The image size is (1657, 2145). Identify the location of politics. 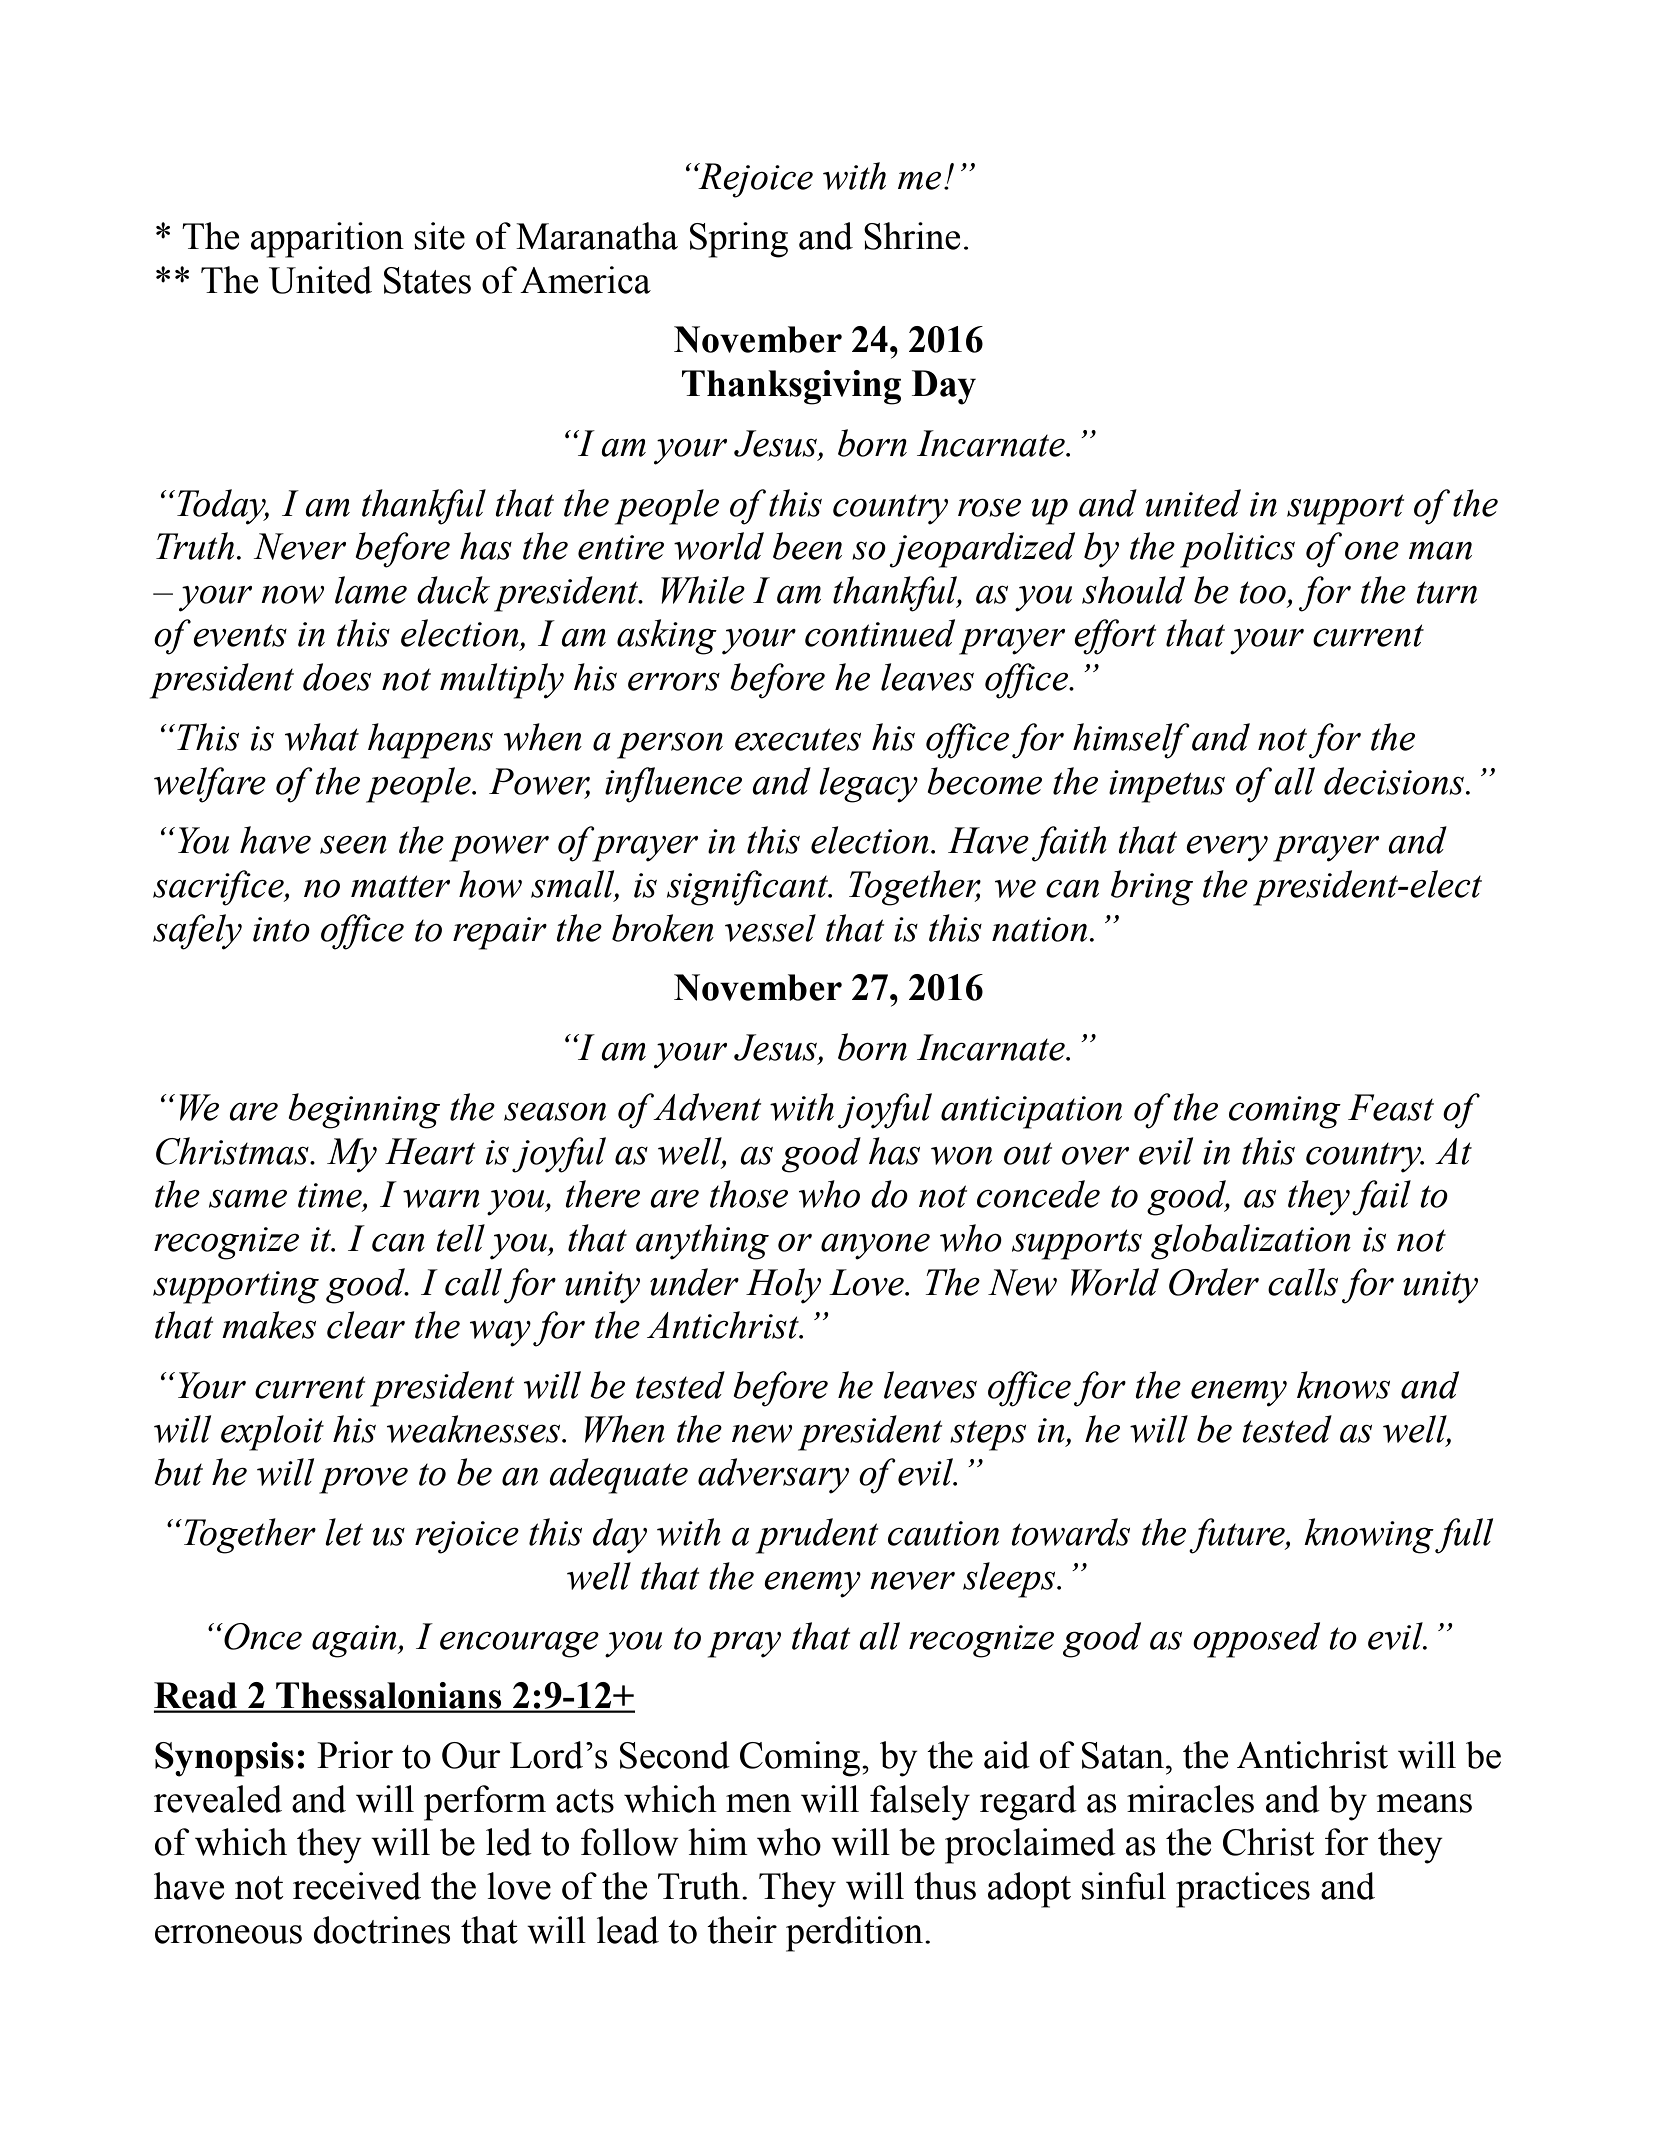
(1237, 550).
